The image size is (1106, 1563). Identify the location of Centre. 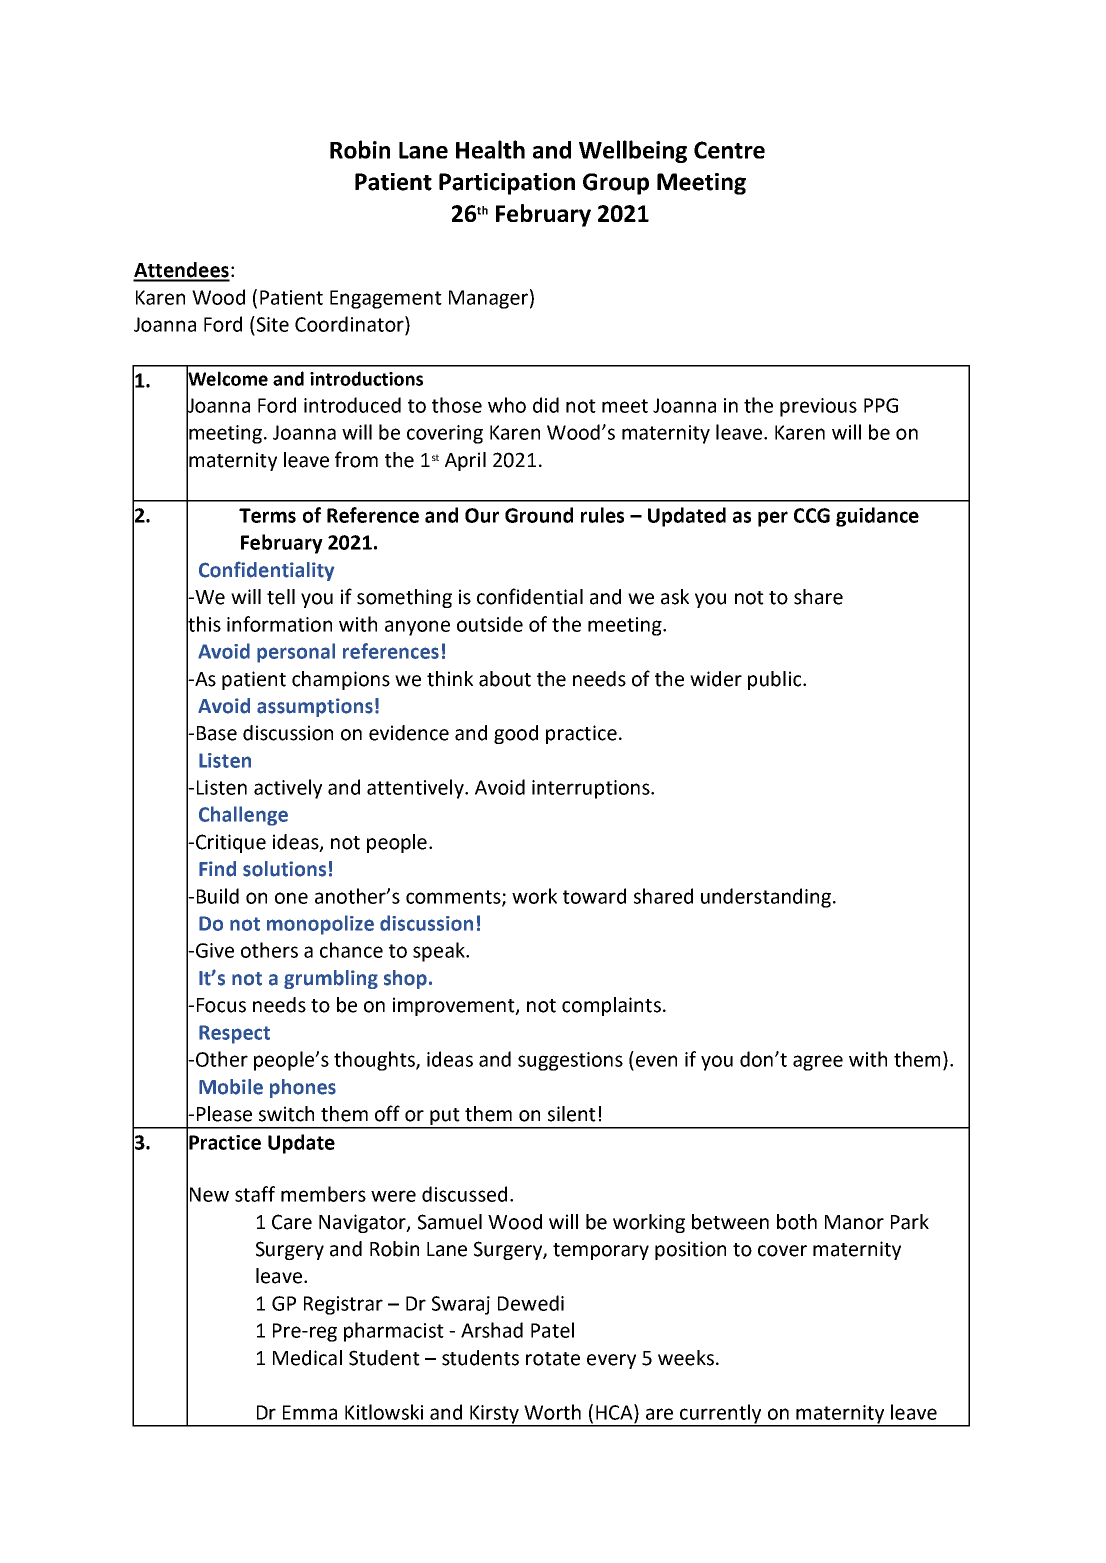
(729, 150).
